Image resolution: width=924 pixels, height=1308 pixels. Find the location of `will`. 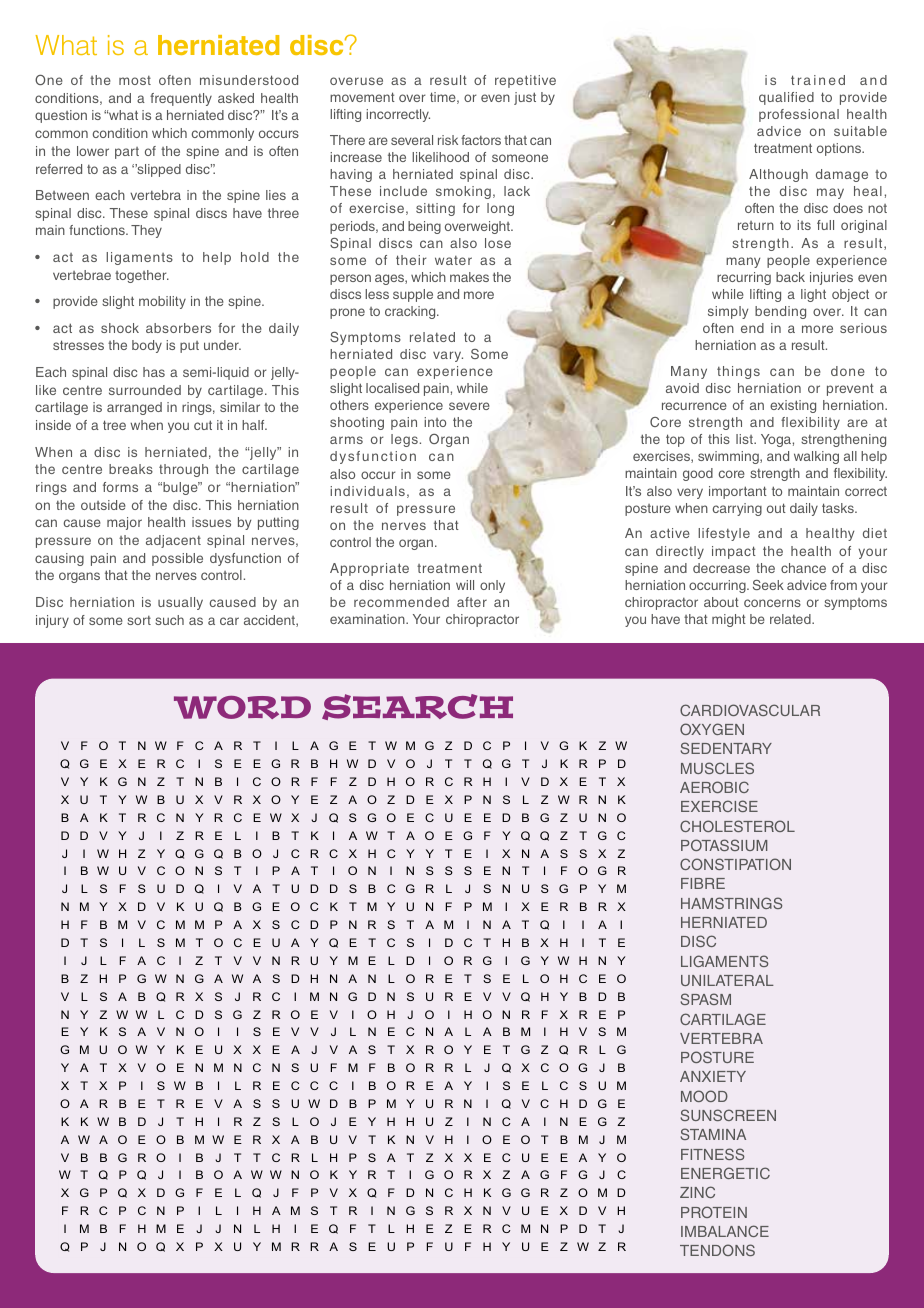

will is located at coordinates (465, 585).
